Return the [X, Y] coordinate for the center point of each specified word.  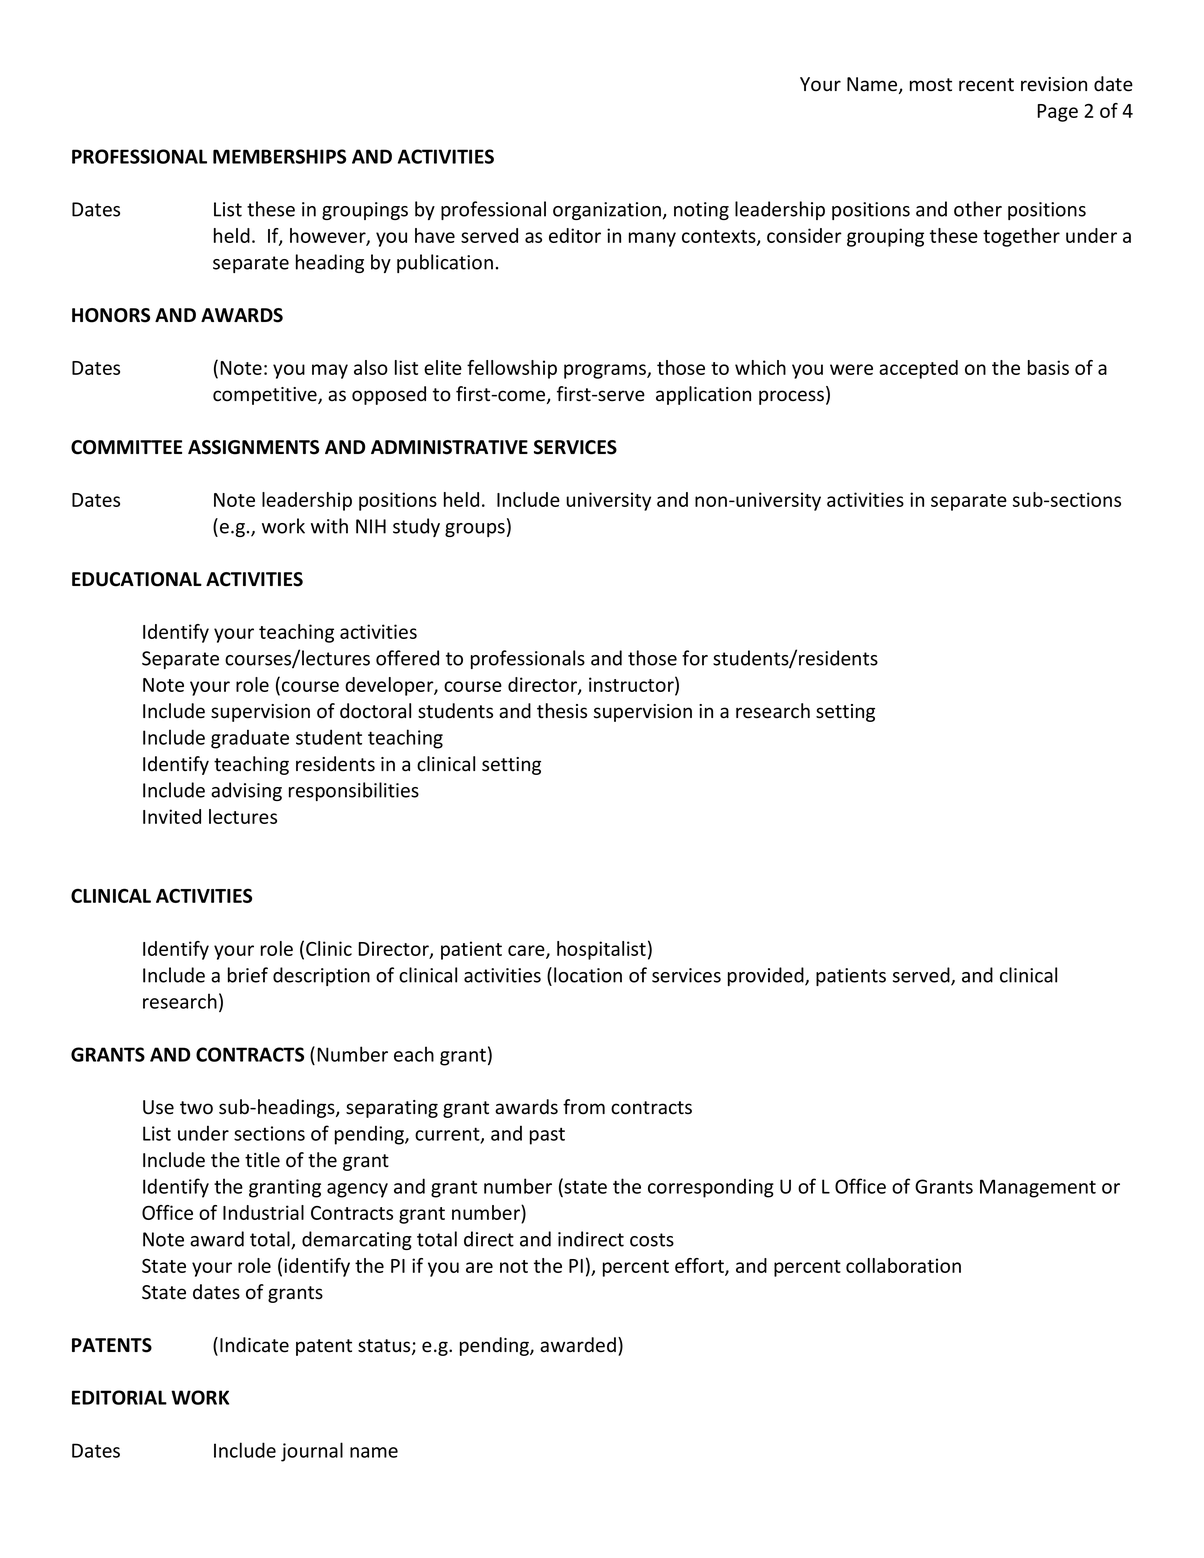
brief [248, 975]
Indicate [254, 1345]
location [588, 975]
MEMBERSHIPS [279, 156]
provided [767, 976]
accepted [918, 369]
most [931, 85]
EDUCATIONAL [137, 579]
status [385, 1347]
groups [475, 530]
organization [607, 211]
